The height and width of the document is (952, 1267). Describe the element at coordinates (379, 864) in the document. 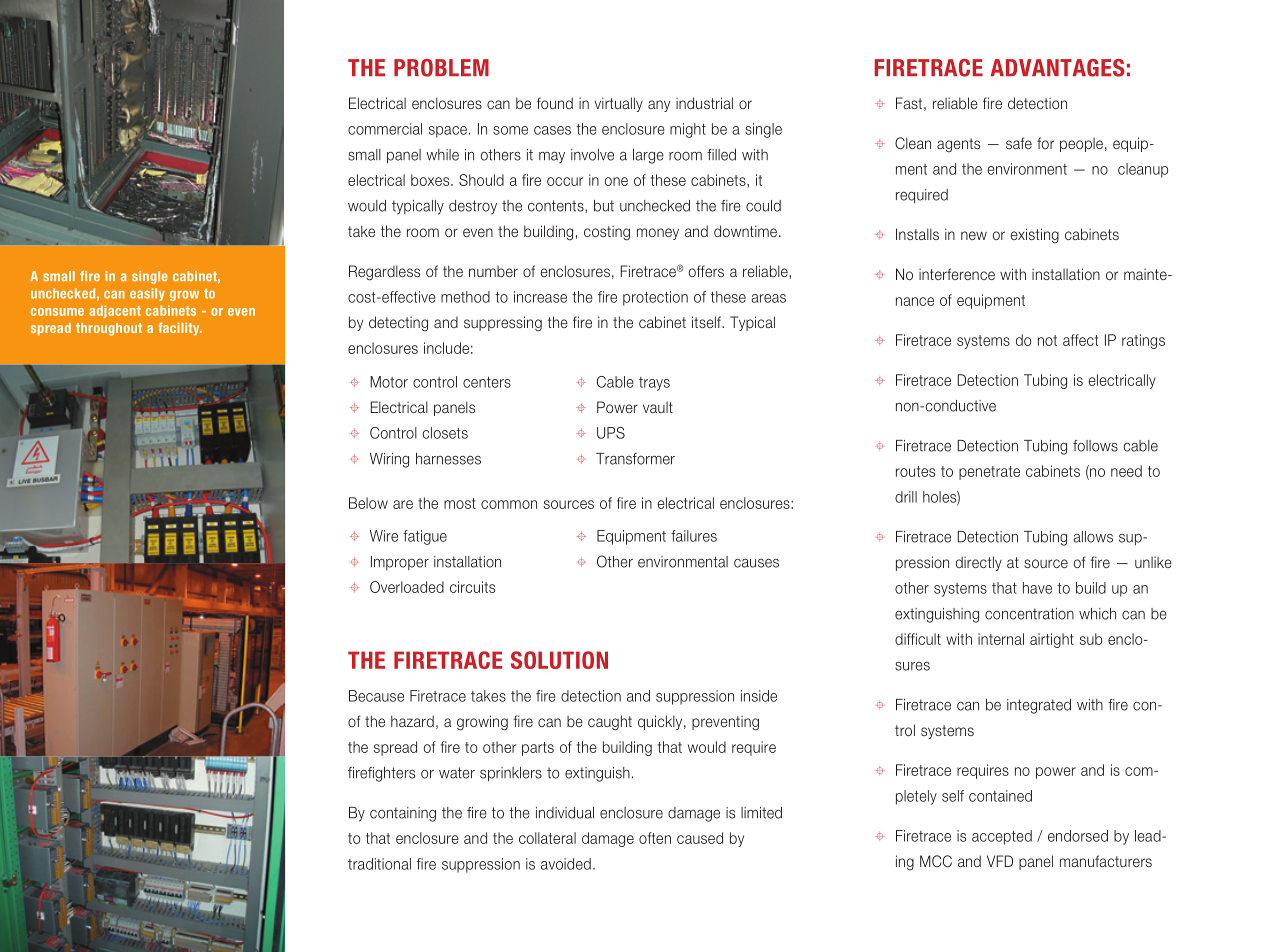

I see `traditional` at that location.
